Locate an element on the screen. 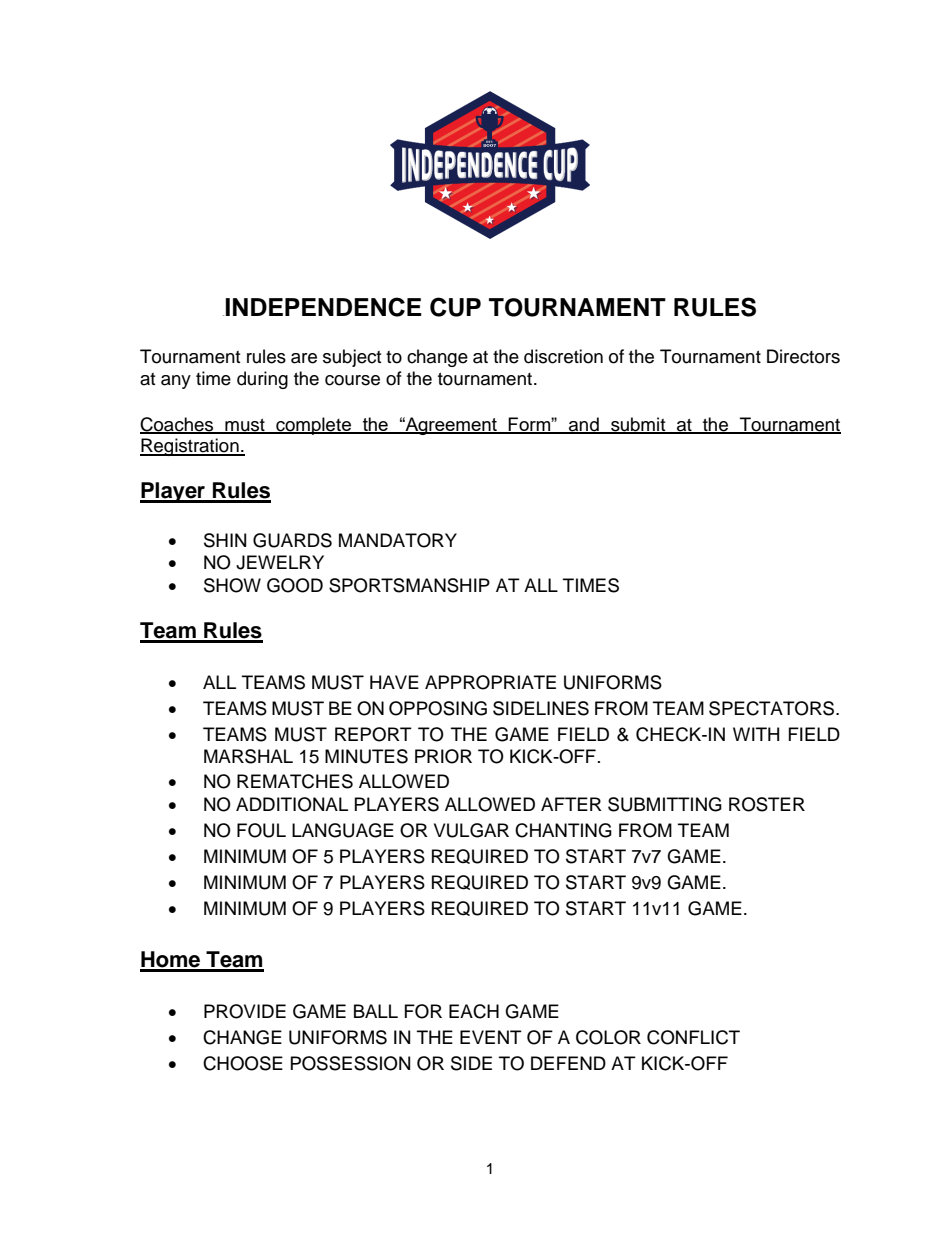 Image resolution: width=952 pixels, height=1233 pixels. VULGAR is located at coordinates (471, 830).
